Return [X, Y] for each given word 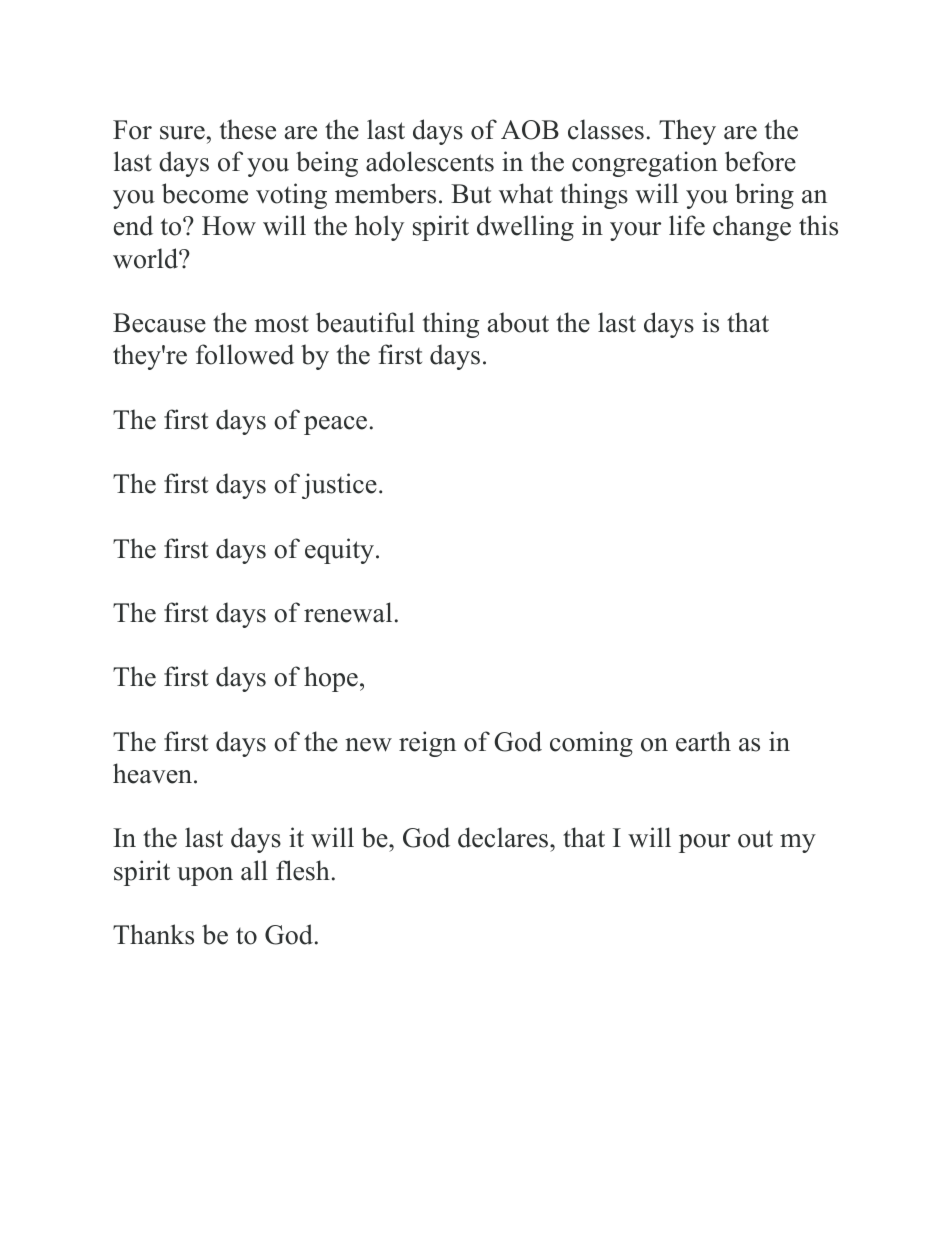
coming [591, 744]
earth [703, 741]
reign [427, 744]
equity [339, 551]
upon [205, 876]
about [518, 322]
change [752, 228]
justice [339, 486]
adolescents [430, 161]
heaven [154, 773]
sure [182, 133]
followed [245, 354]
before [760, 161]
